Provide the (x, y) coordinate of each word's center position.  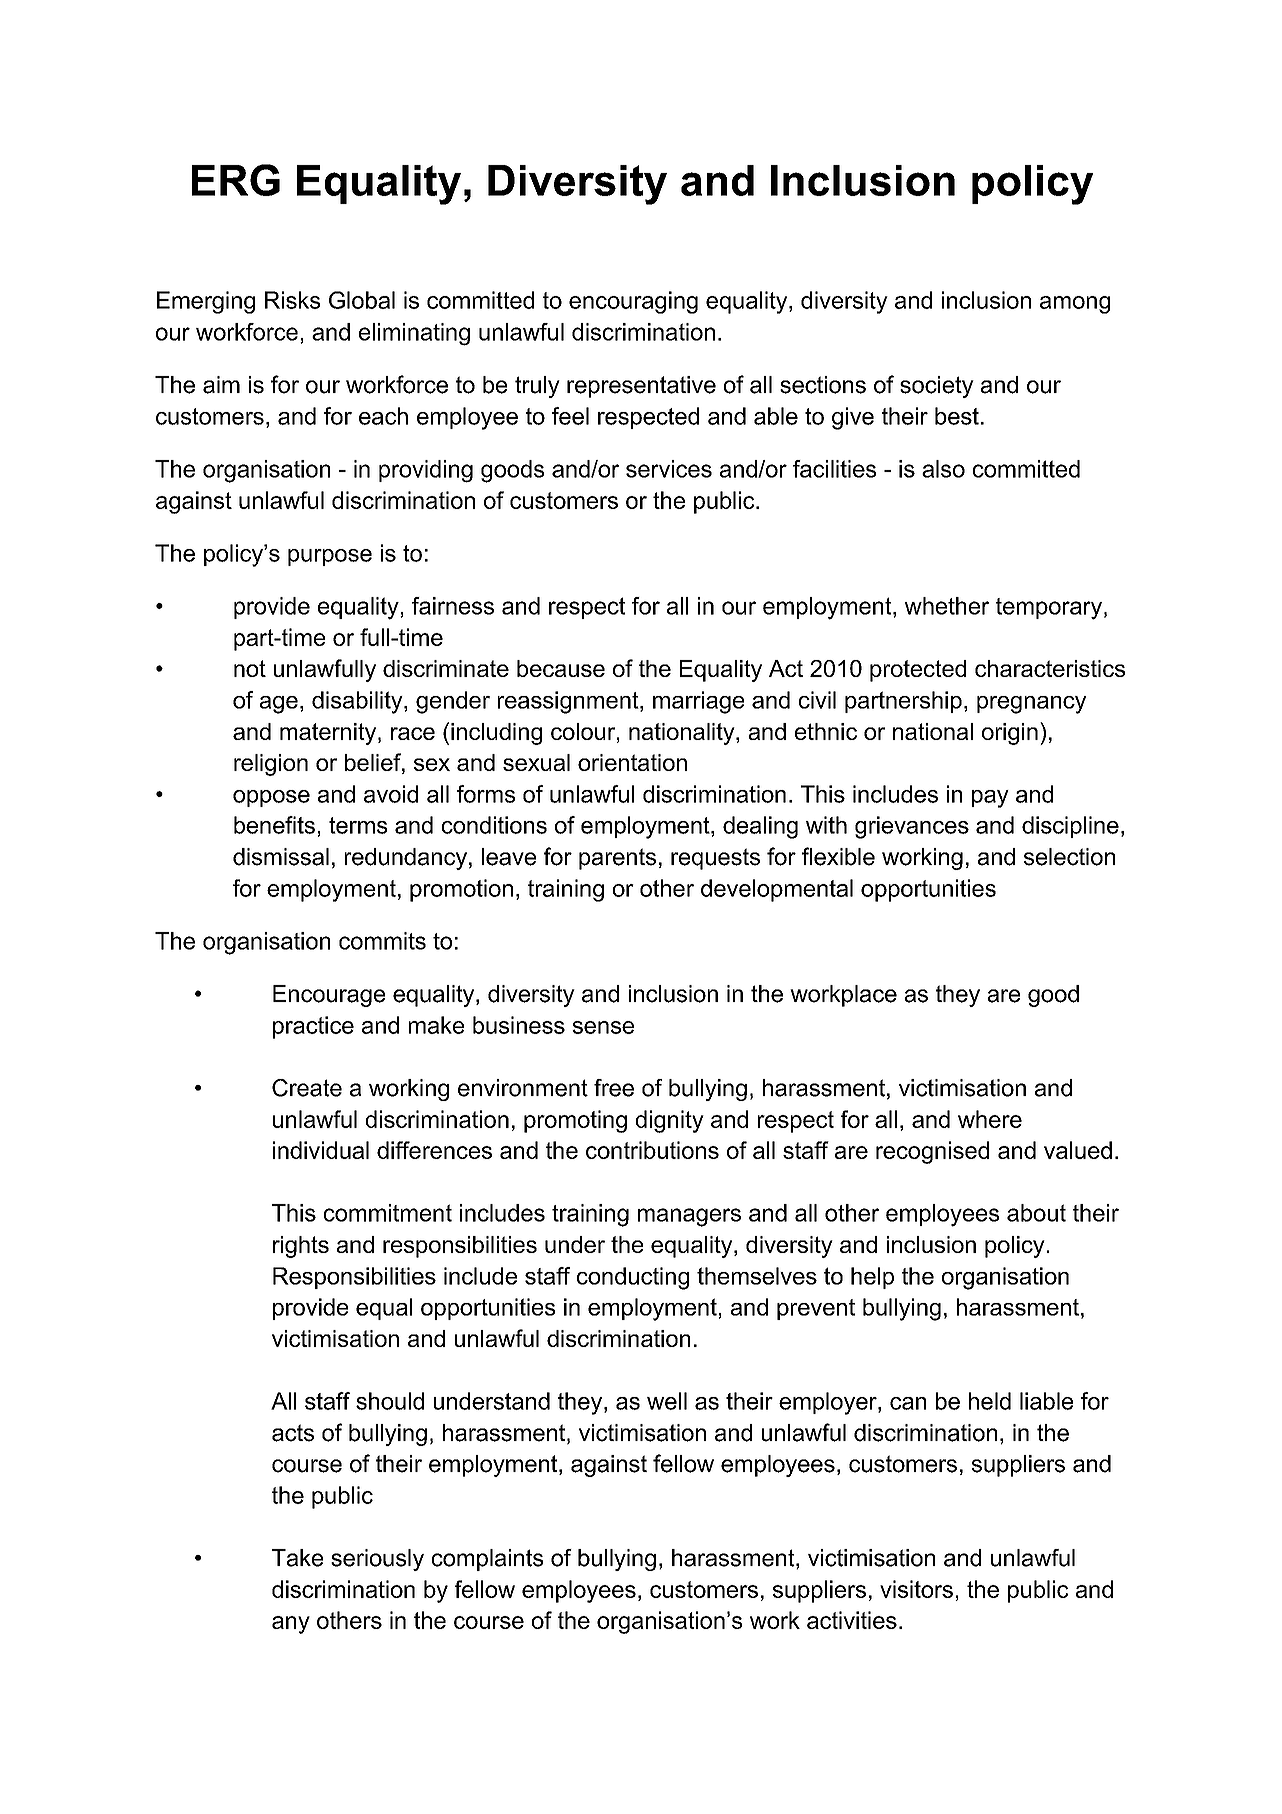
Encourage (329, 996)
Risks (292, 300)
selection (1069, 857)
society (937, 387)
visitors (916, 1589)
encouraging (633, 302)
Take (297, 1558)
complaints (487, 1560)
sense (603, 1027)
